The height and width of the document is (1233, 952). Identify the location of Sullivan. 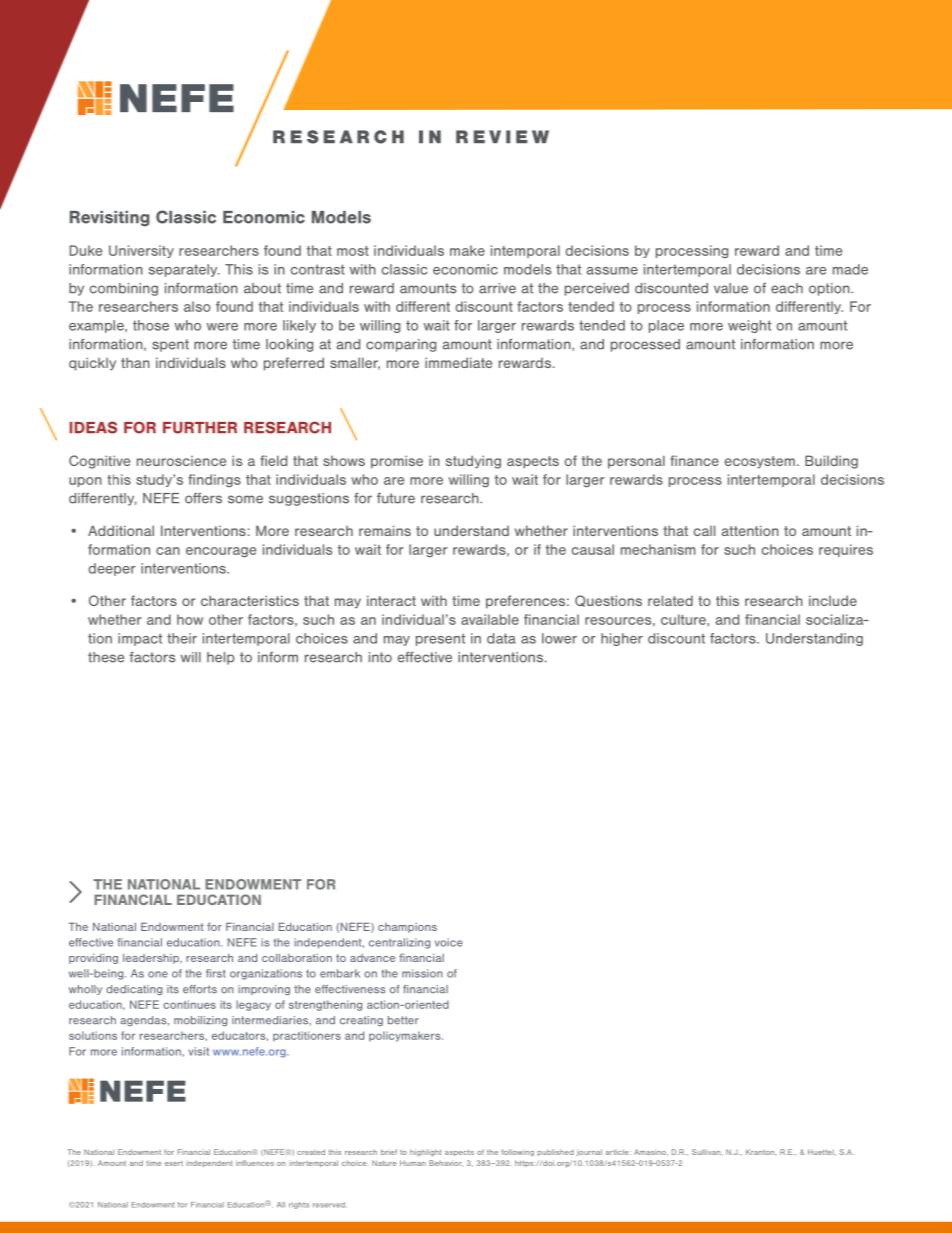
(707, 1152).
